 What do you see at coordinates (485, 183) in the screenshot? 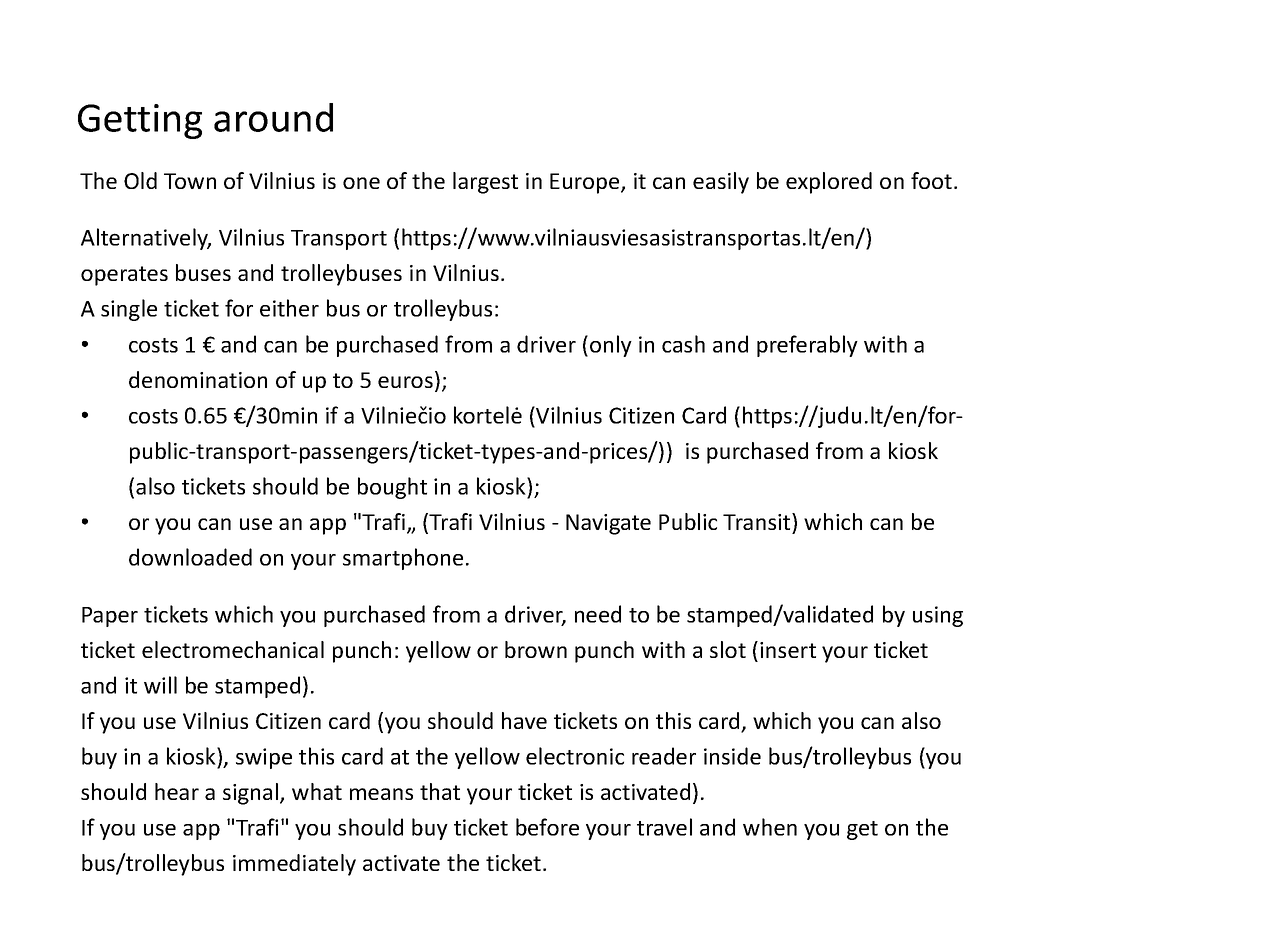
I see `largest` at bounding box center [485, 183].
